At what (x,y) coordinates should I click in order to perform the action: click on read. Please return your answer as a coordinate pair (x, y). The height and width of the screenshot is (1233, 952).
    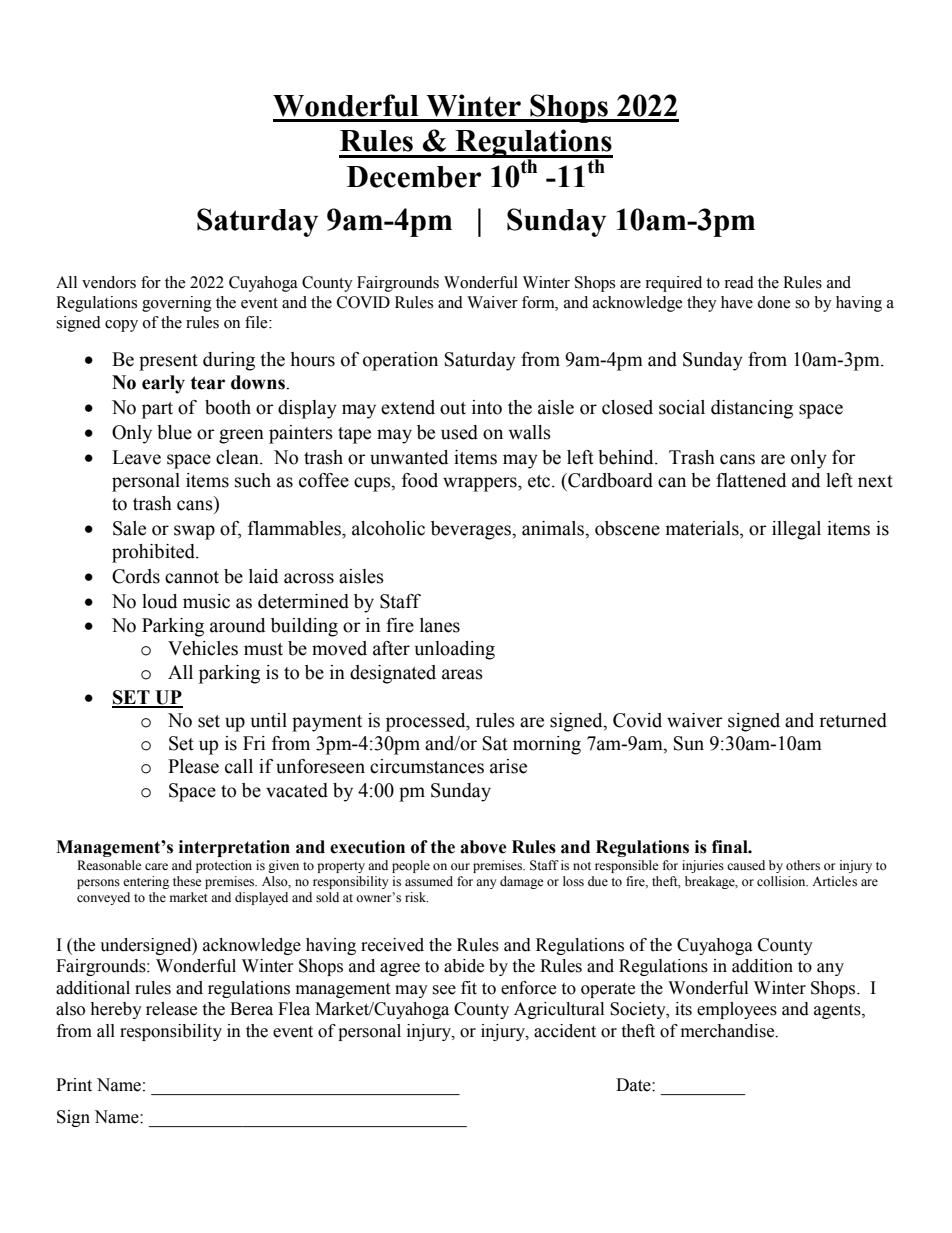
    Looking at the image, I should click on (739, 282).
